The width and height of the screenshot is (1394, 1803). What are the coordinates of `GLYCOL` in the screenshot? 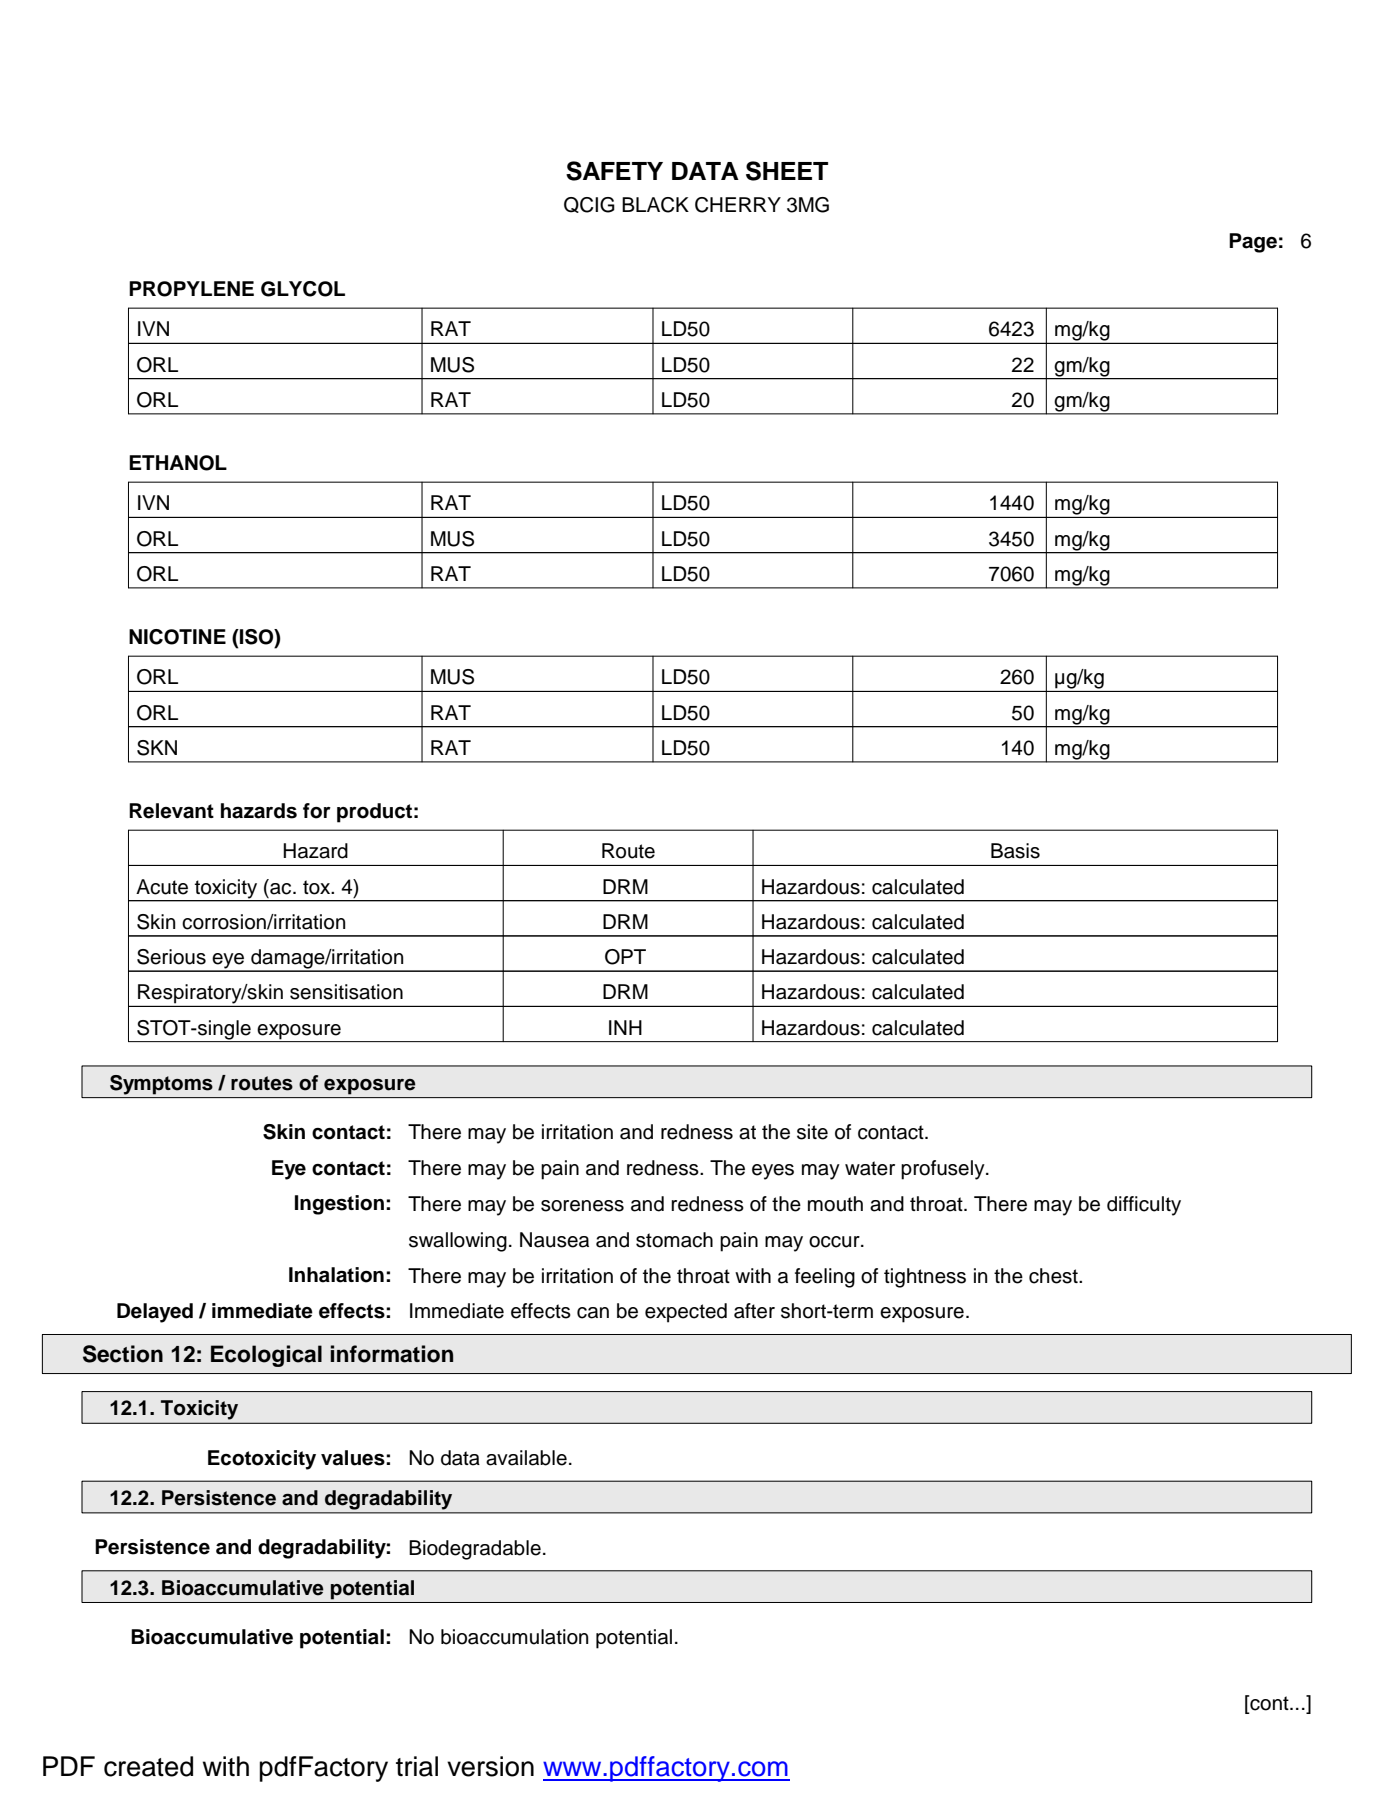 It's located at (303, 289).
